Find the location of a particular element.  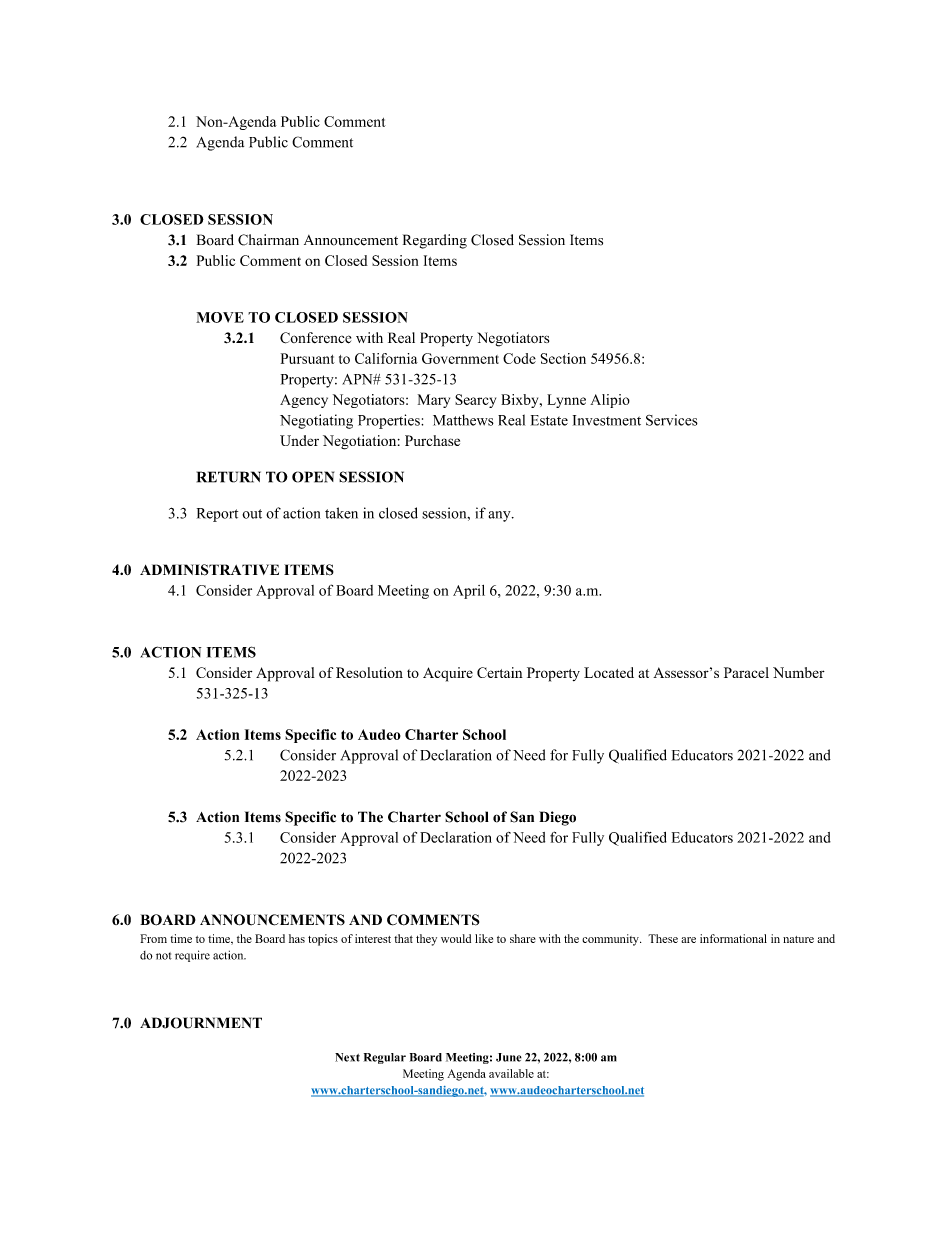

RETURN is located at coordinates (229, 477).
